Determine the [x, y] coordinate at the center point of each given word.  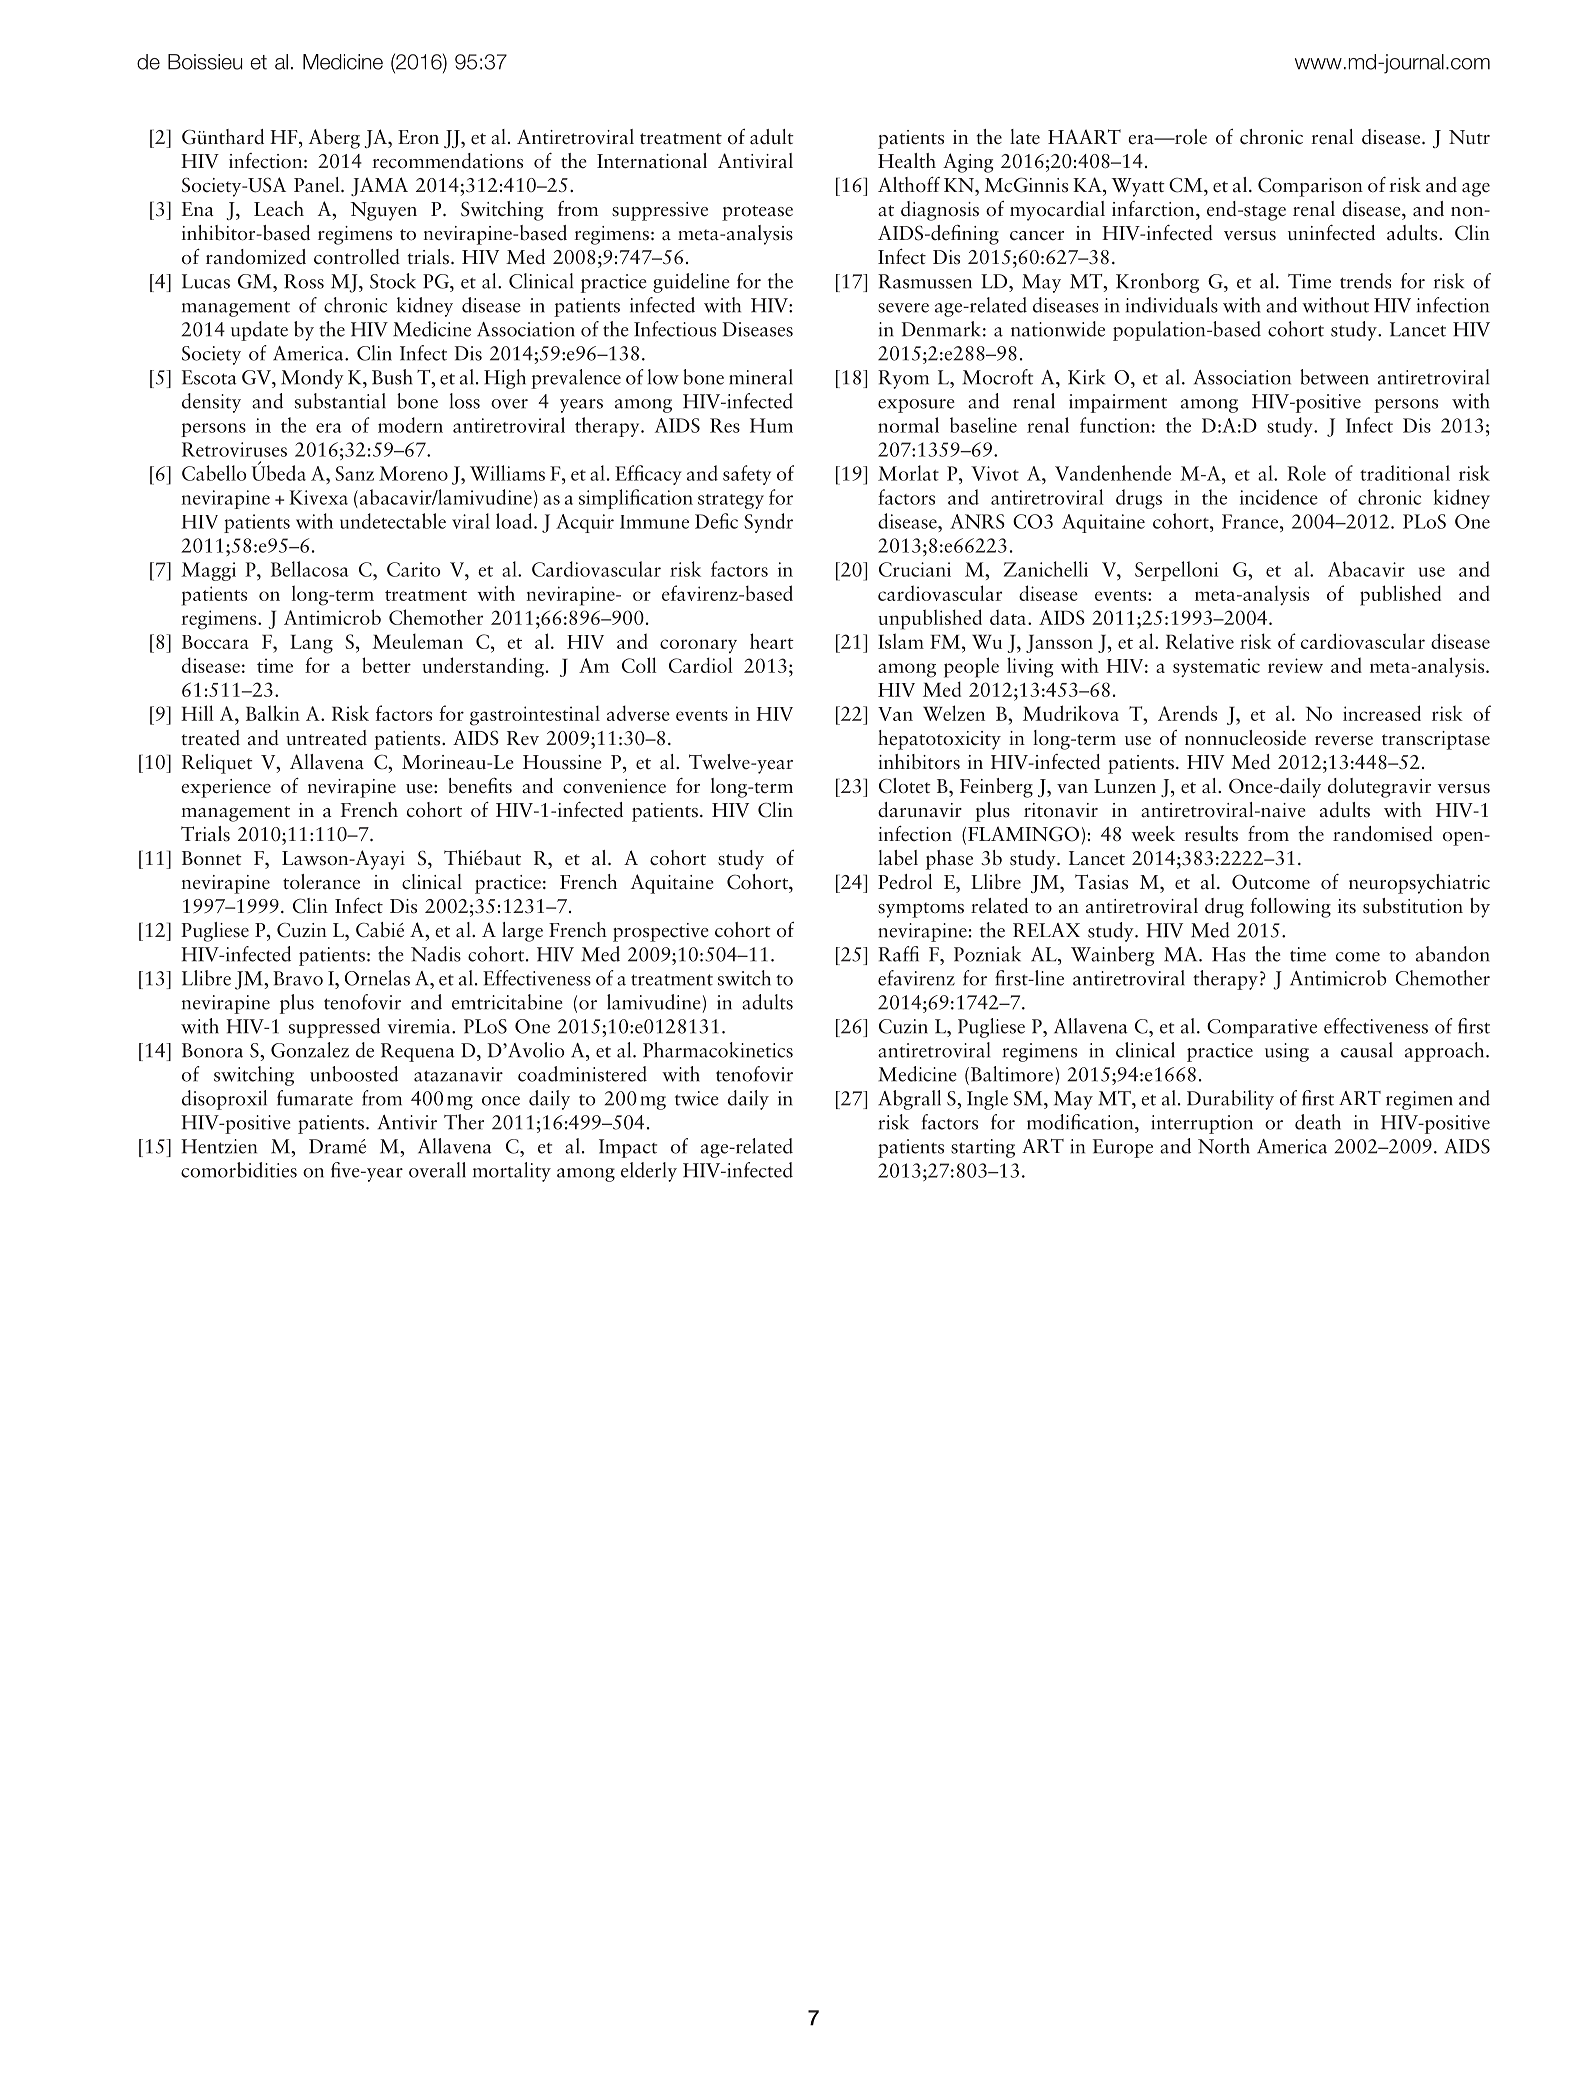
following [1290, 908]
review [1295, 665]
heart [772, 641]
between [1334, 377]
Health [907, 161]
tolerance [321, 882]
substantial [340, 401]
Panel [318, 185]
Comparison [1310, 187]
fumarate [315, 1098]
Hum [771, 425]
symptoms [921, 910]
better [386, 665]
